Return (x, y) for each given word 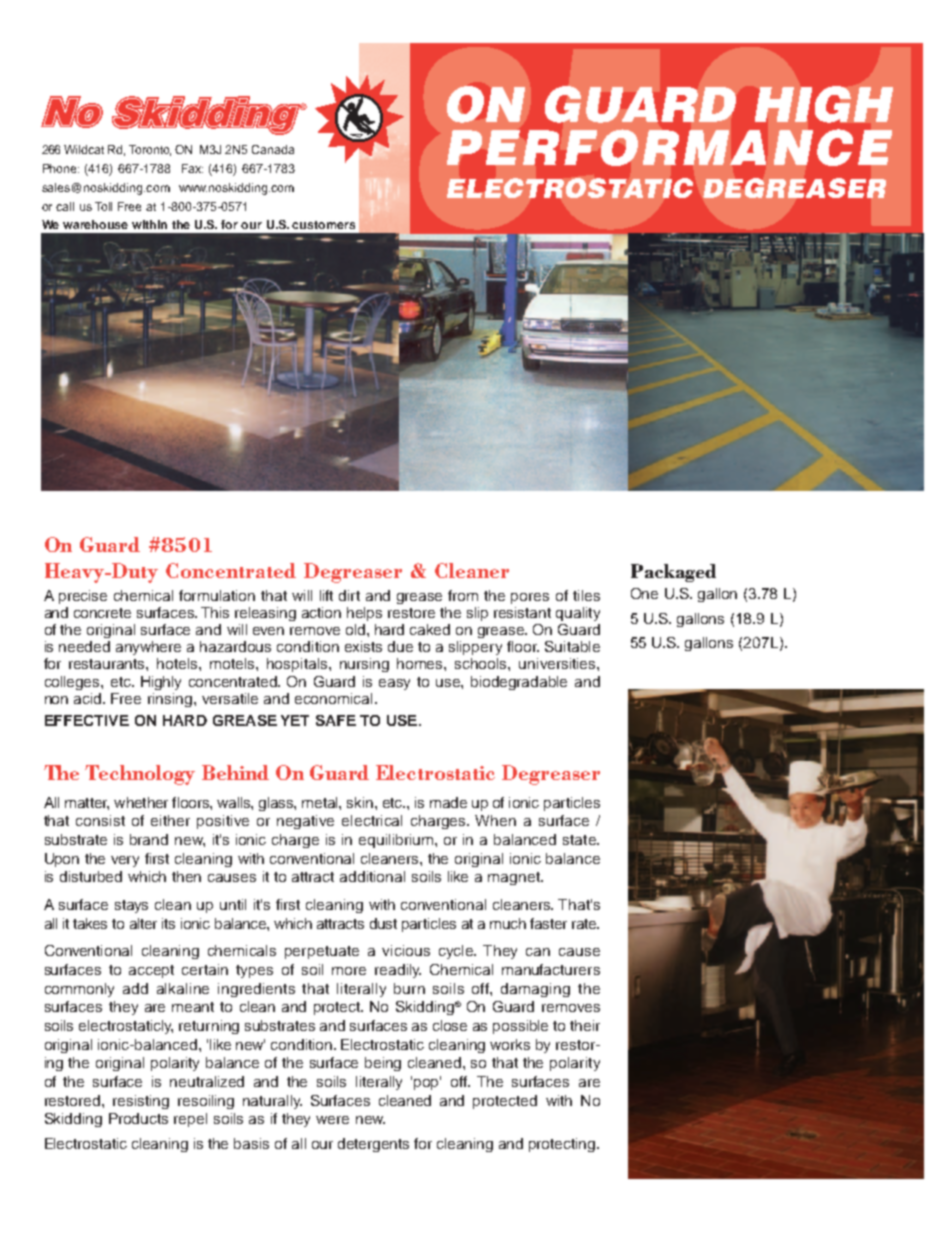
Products (138, 1118)
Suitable (572, 646)
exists (363, 646)
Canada (273, 149)
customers (323, 225)
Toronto (150, 150)
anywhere (148, 648)
